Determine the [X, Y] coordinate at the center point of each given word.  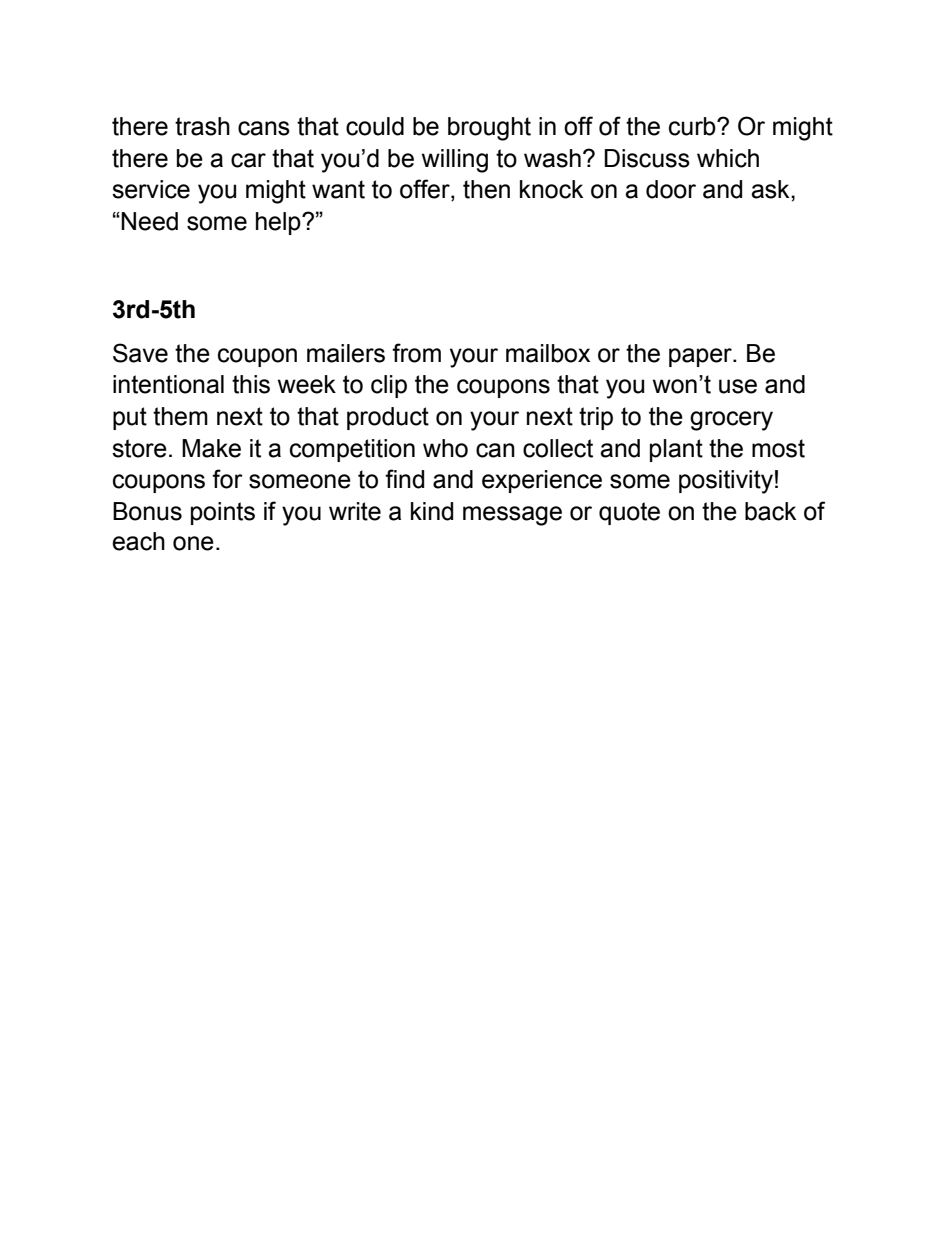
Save [140, 353]
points [223, 513]
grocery [731, 421]
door [671, 189]
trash [202, 126]
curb [693, 126]
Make [211, 448]
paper [701, 357]
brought [489, 129]
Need [149, 221]
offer [426, 190]
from [416, 353]
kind [432, 511]
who [445, 448]
